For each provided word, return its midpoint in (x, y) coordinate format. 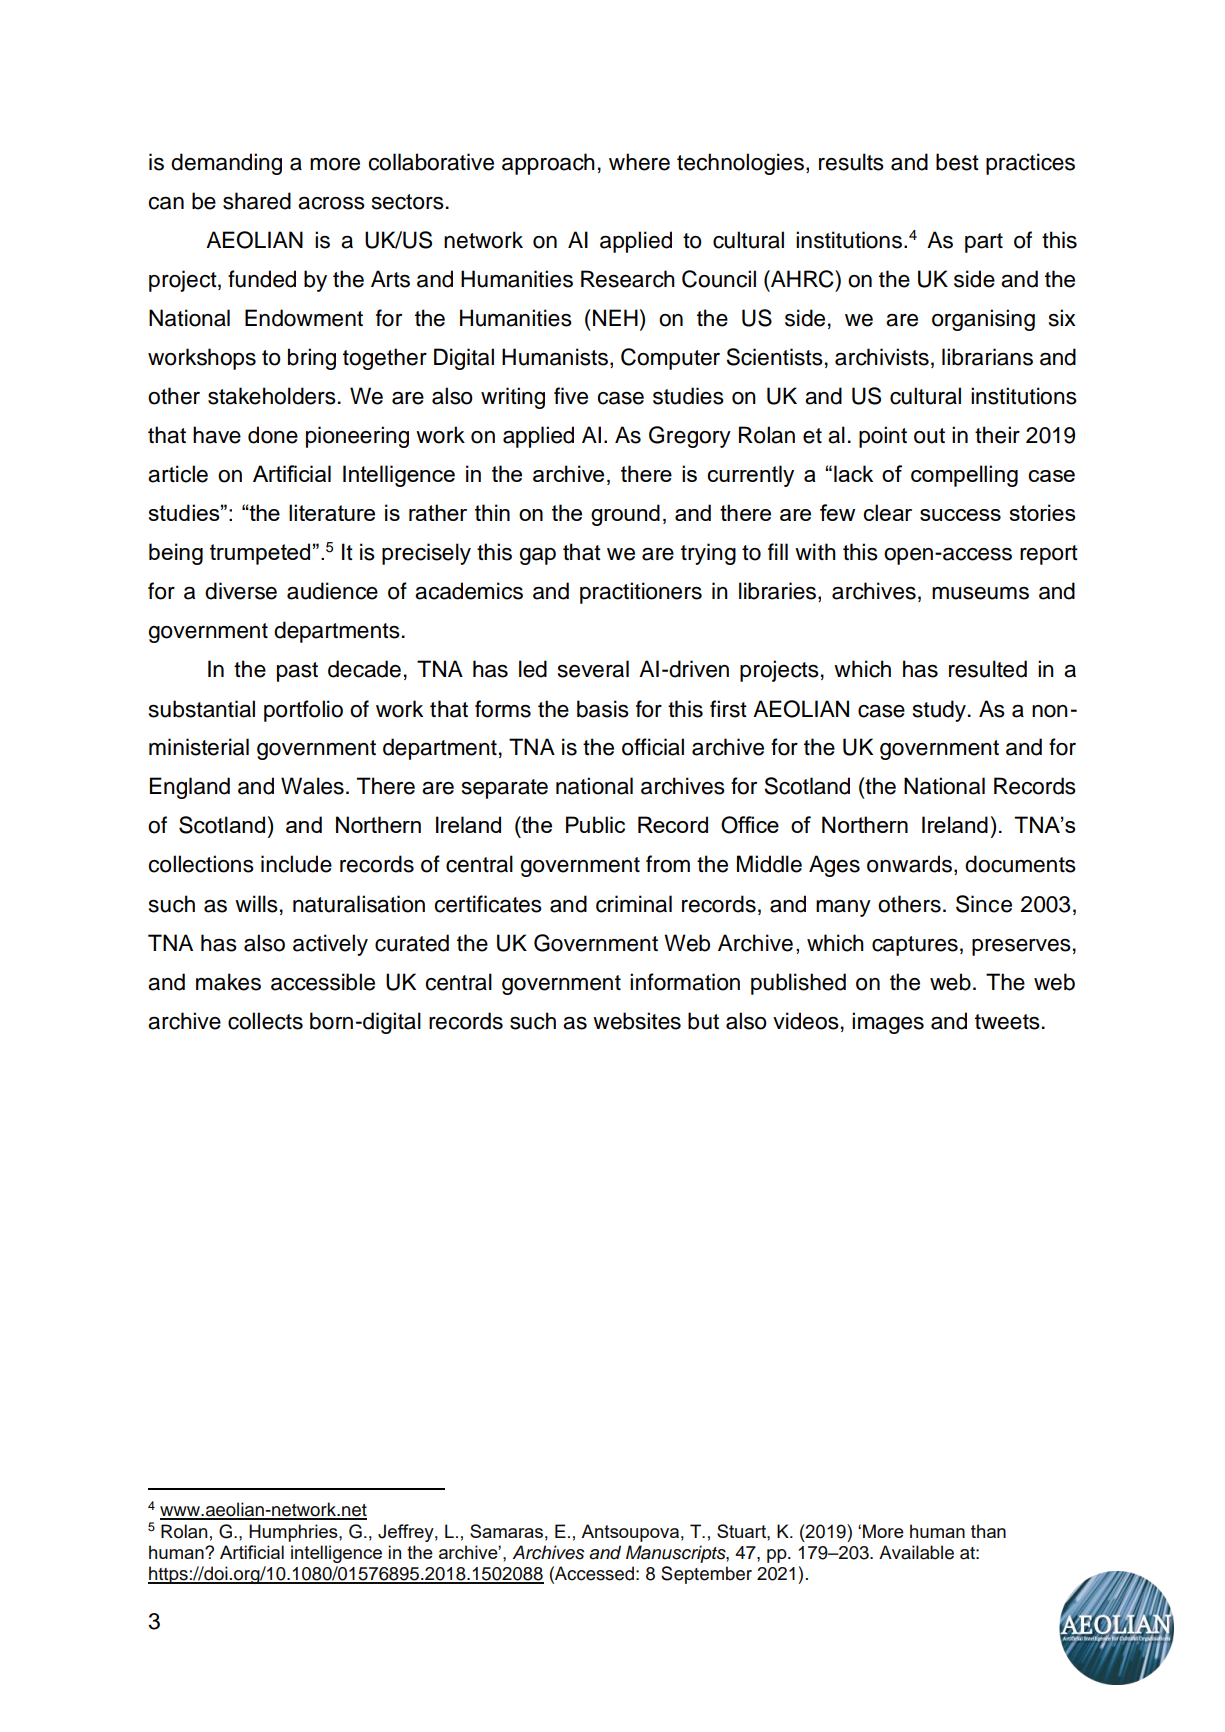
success (960, 515)
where (639, 162)
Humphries (294, 1533)
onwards (911, 865)
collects (265, 1021)
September (706, 1575)
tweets (1007, 1022)
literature (332, 512)
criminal (634, 904)
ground (625, 515)
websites (637, 1021)
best (957, 162)
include (296, 864)
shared (257, 201)
